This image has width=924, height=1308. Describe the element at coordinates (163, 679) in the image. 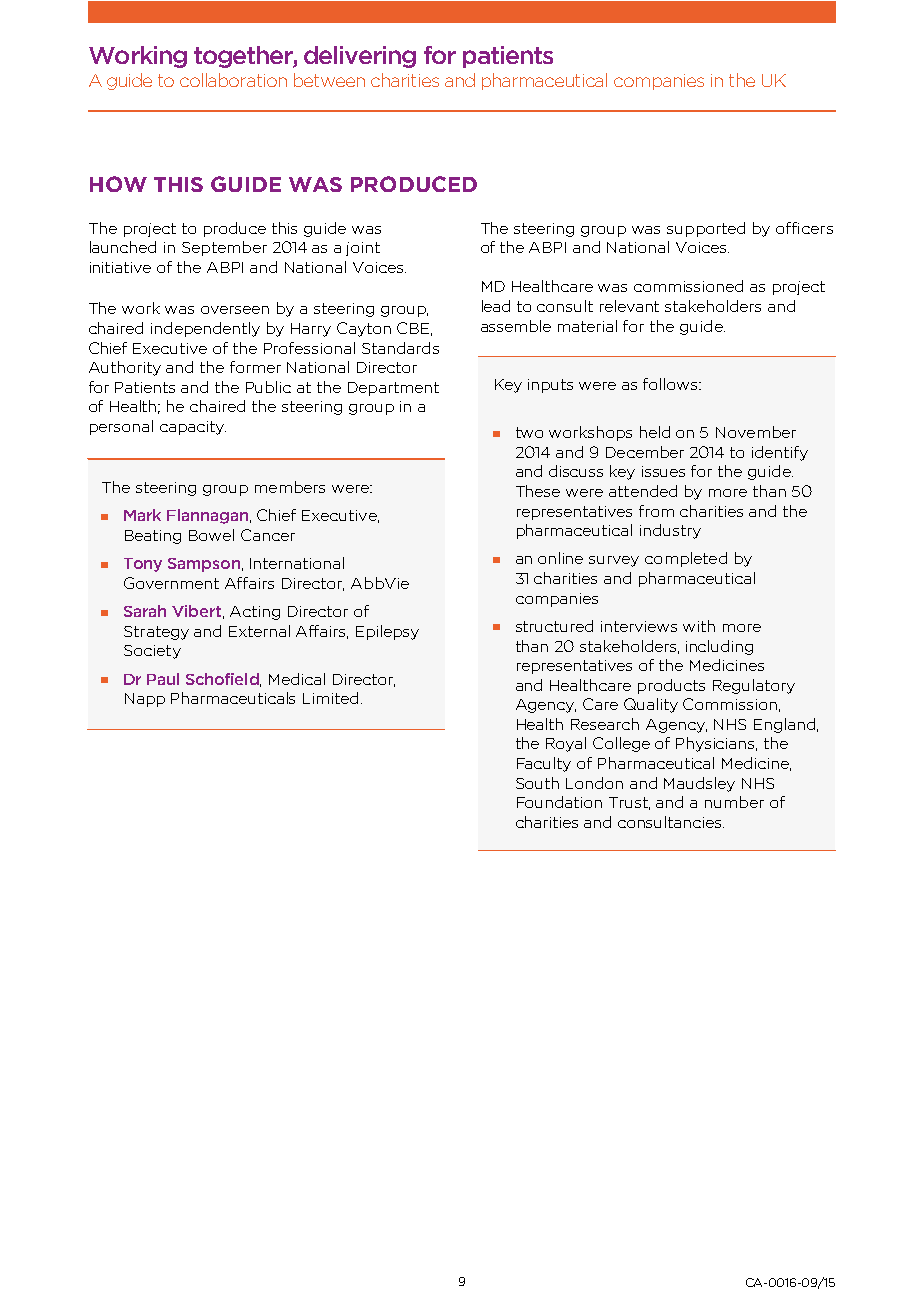

I see `Paul` at that location.
